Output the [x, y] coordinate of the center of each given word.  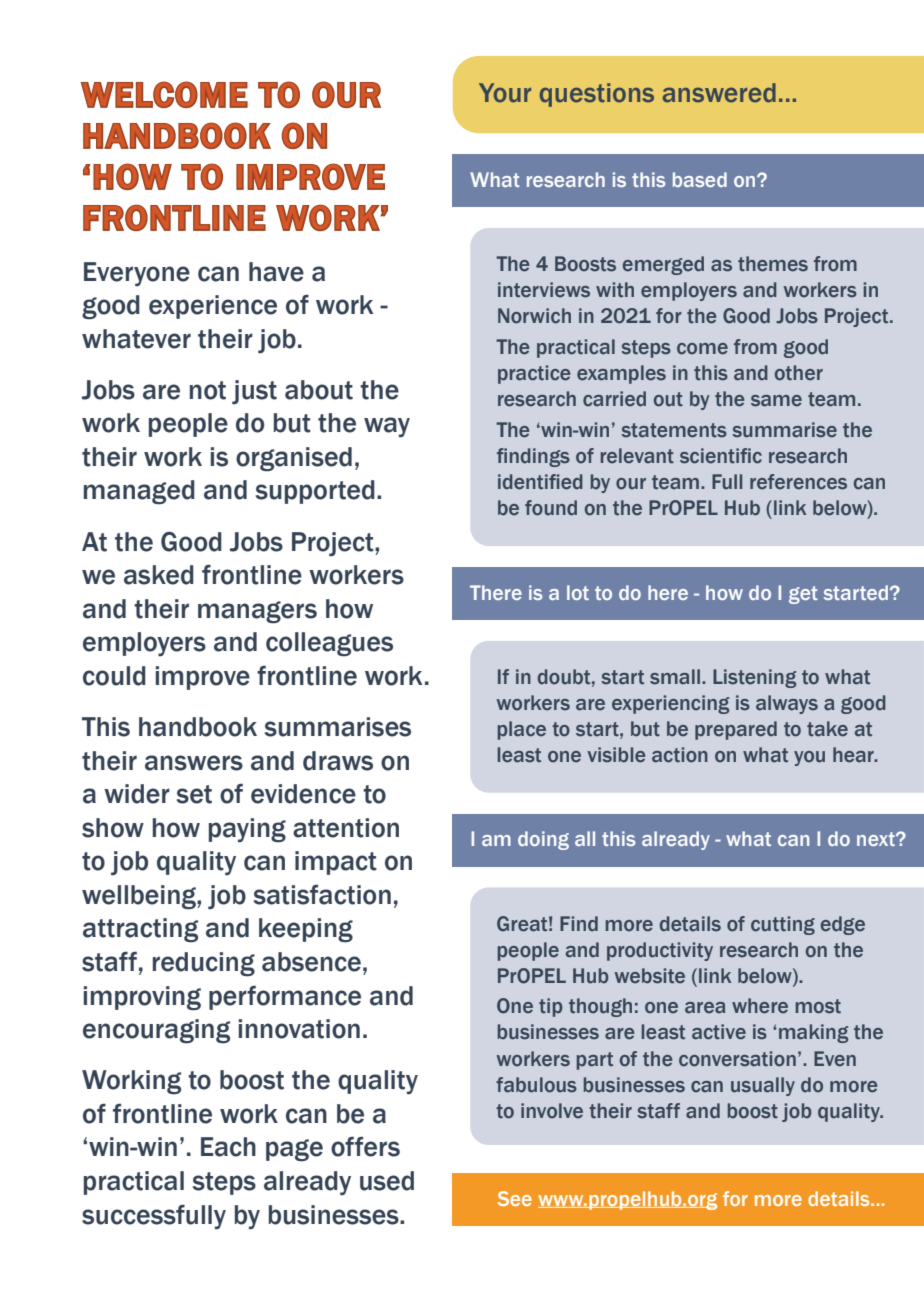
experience [213, 307]
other [799, 373]
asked [159, 575]
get [803, 595]
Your [505, 93]
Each [228, 1147]
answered [719, 93]
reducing [204, 964]
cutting [783, 925]
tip [551, 1007]
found [551, 508]
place [522, 730]
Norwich [534, 316]
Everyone [137, 274]
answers [194, 763]
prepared [736, 730]
